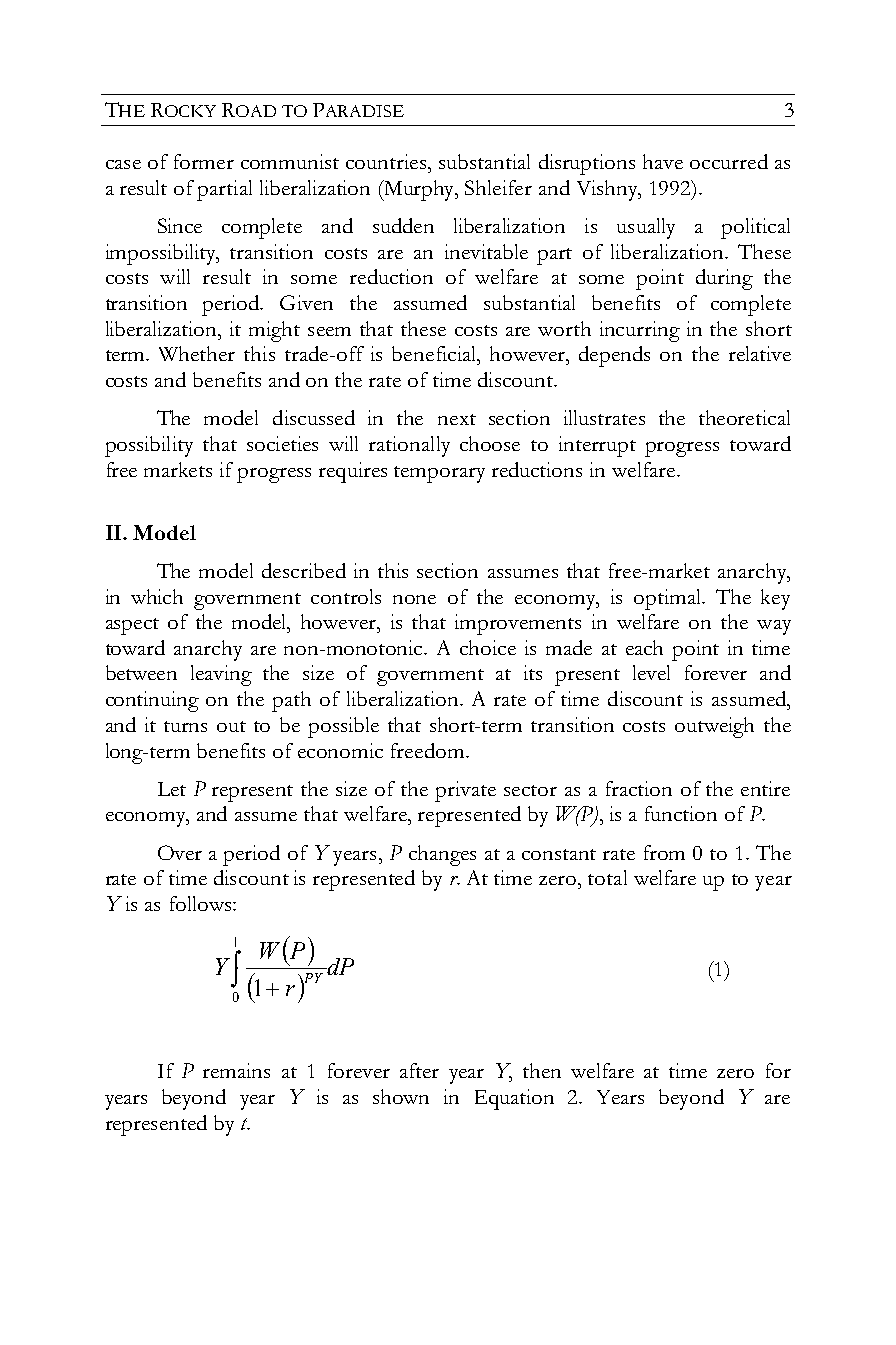 The height and width of the image is (1345, 896). Describe the element at coordinates (729, 161) in the image. I see `occurred` at that location.
